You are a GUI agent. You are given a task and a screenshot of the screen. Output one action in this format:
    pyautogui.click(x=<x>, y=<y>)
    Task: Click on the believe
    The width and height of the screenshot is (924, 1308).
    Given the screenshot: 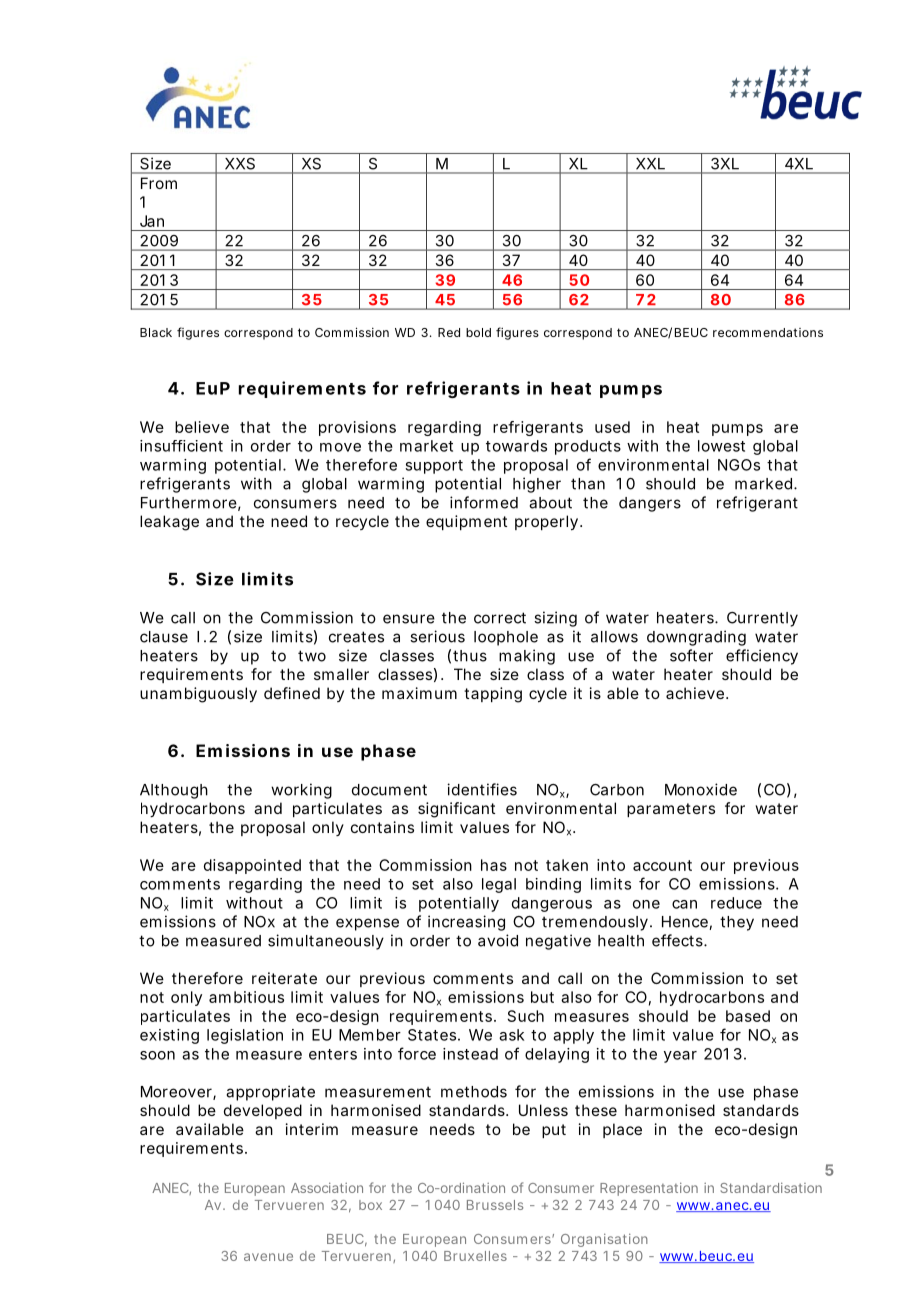 What is the action you would take?
    pyautogui.click(x=202, y=427)
